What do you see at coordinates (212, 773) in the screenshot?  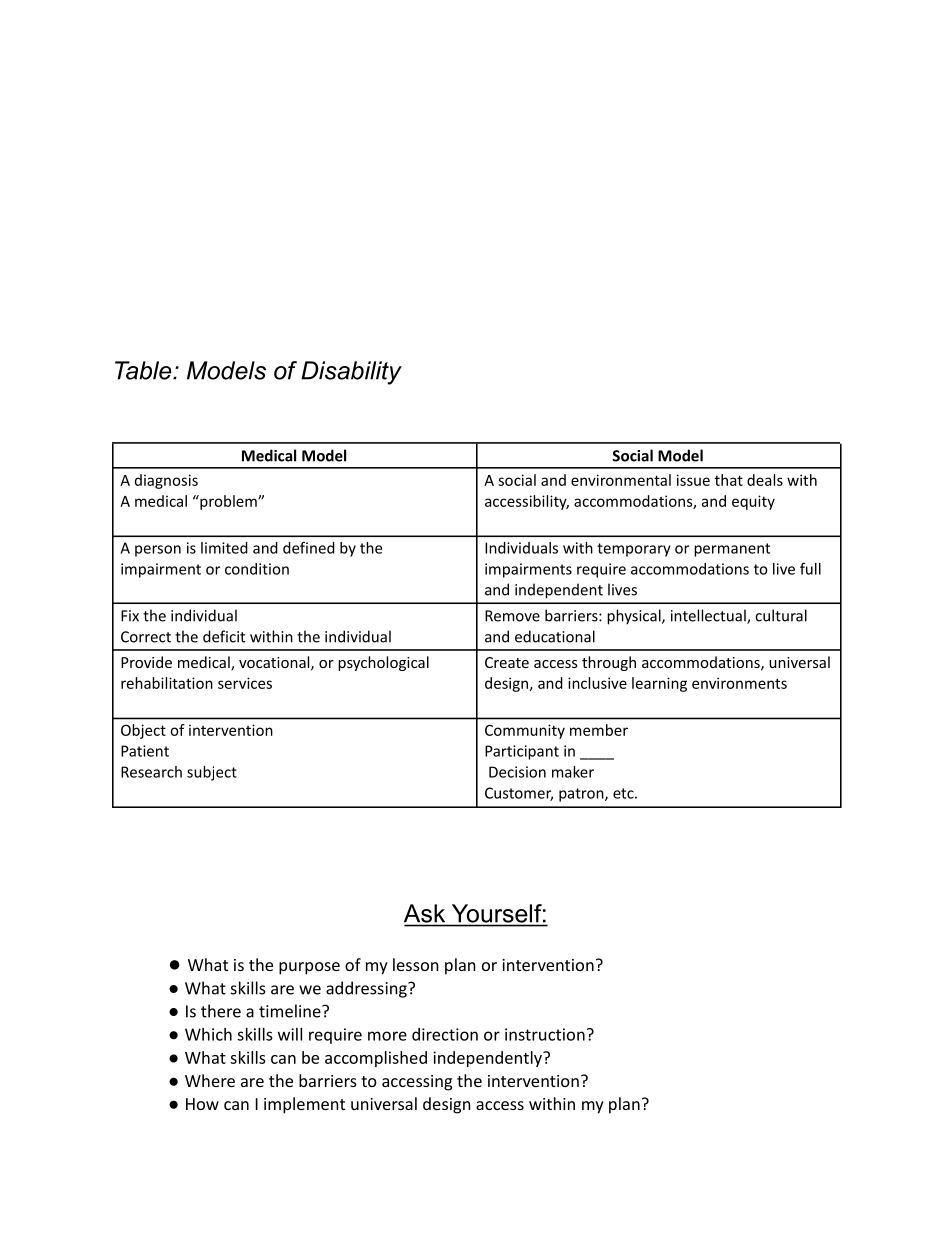 I see `subject` at bounding box center [212, 773].
